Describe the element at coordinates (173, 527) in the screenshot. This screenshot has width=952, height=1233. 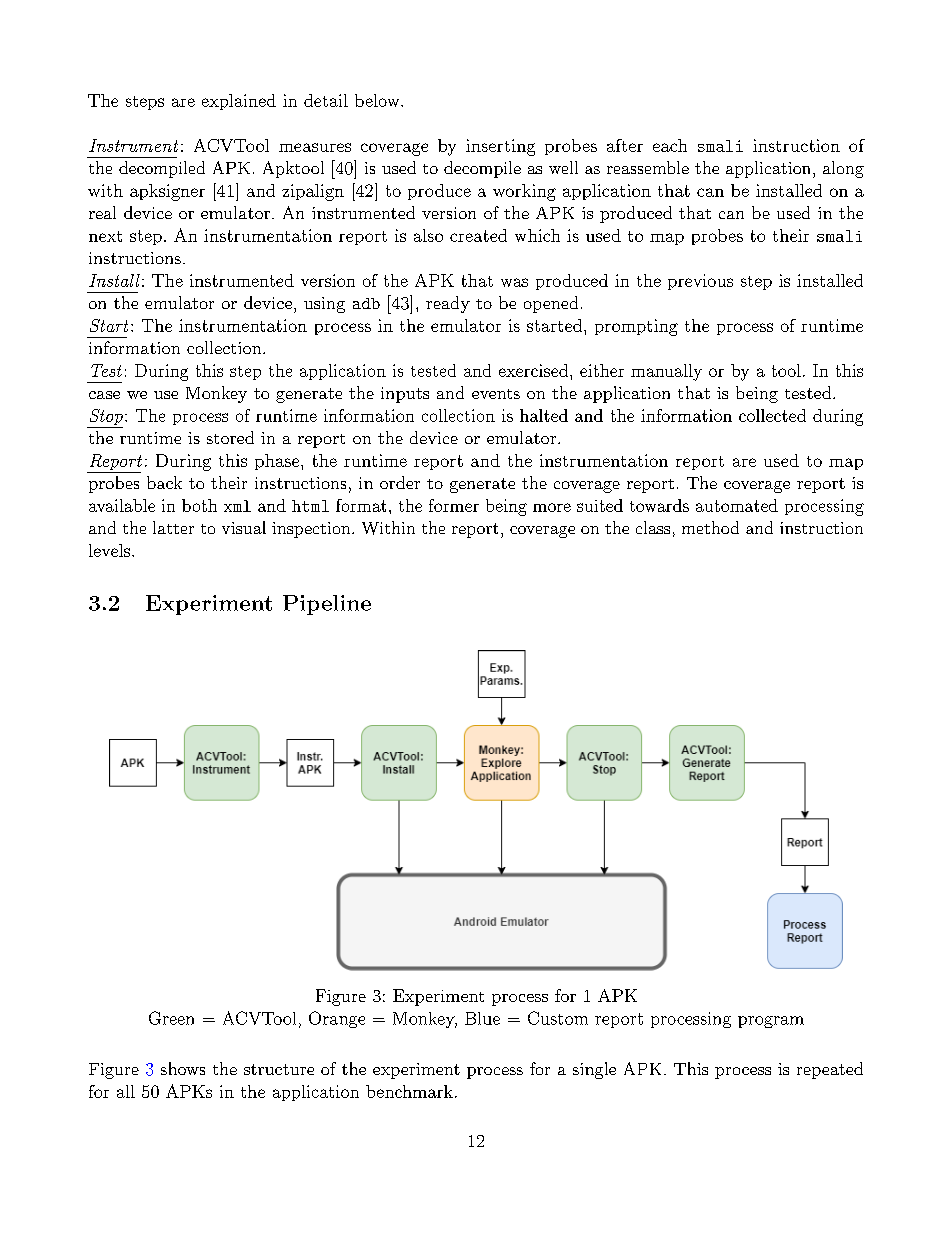
I see `latter` at that location.
